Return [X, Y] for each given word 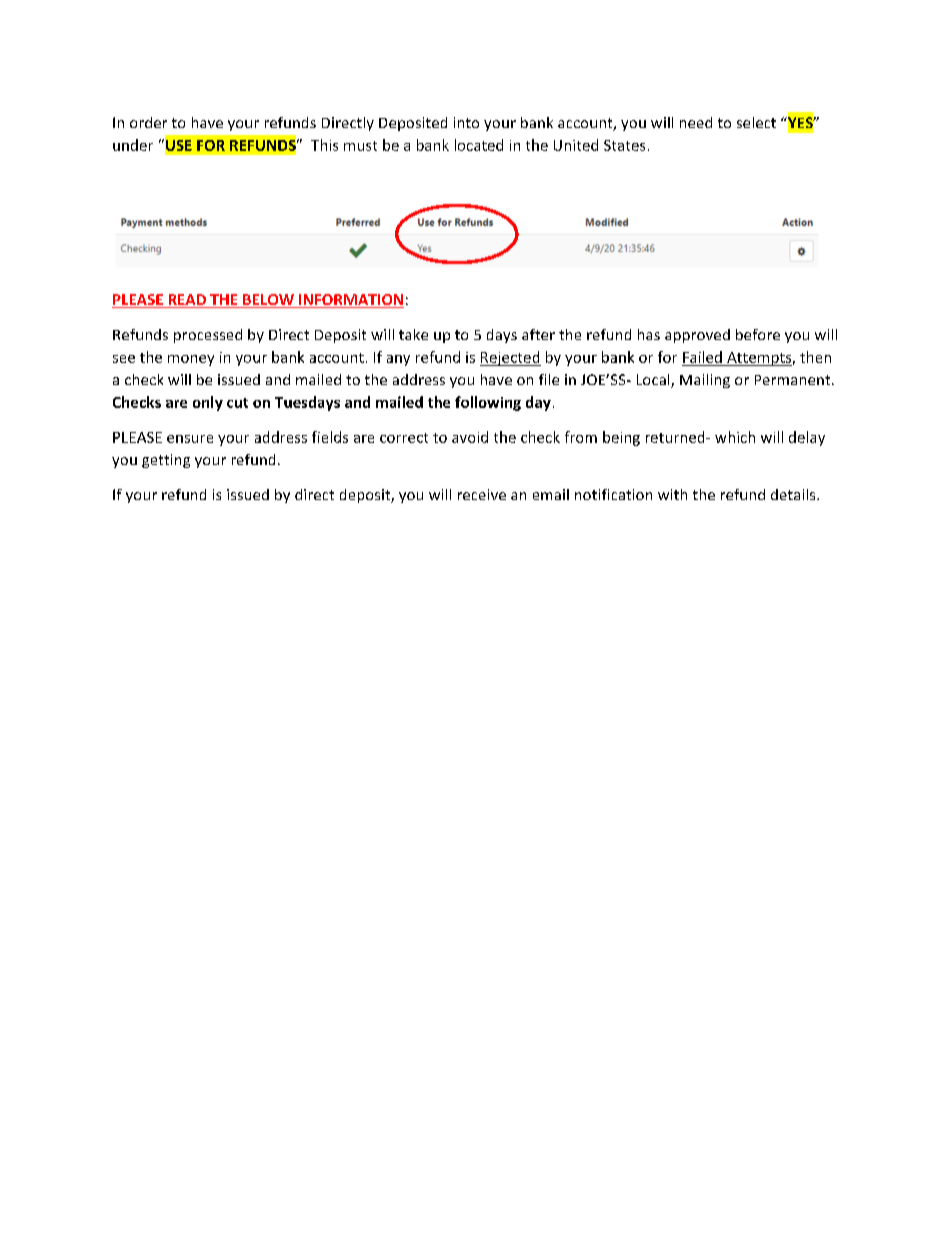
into [466, 122]
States [624, 145]
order [148, 122]
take [413, 334]
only [208, 403]
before [758, 334]
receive [482, 494]
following [488, 403]
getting [166, 461]
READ [187, 299]
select [756, 122]
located [479, 145]
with [672, 494]
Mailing [705, 381]
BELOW [268, 301]
